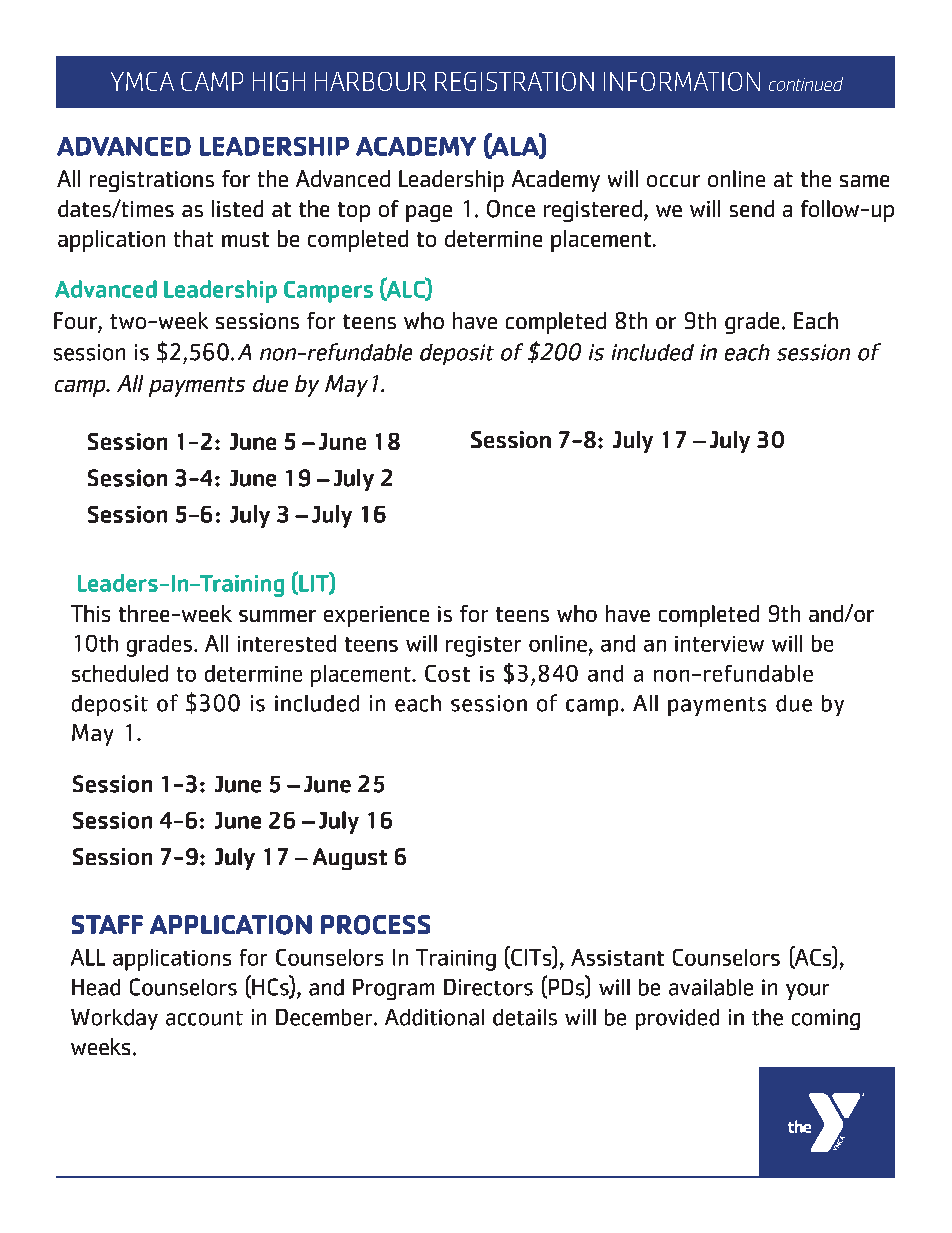 This document has width=952, height=1233. What do you see at coordinates (682, 81) in the document?
I see `INFORMATION` at bounding box center [682, 81].
